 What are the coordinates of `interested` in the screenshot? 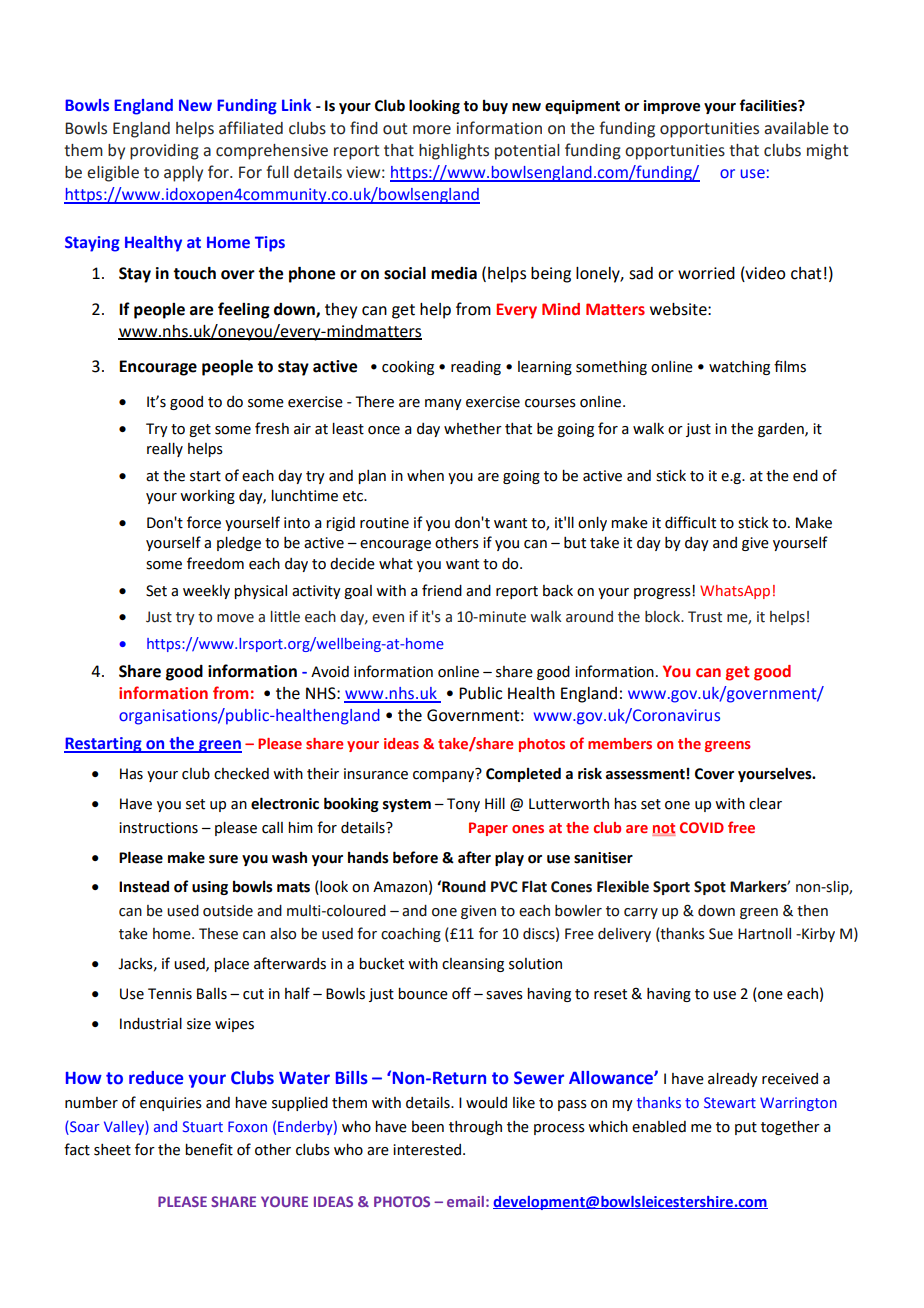 It's located at (428, 1150).
